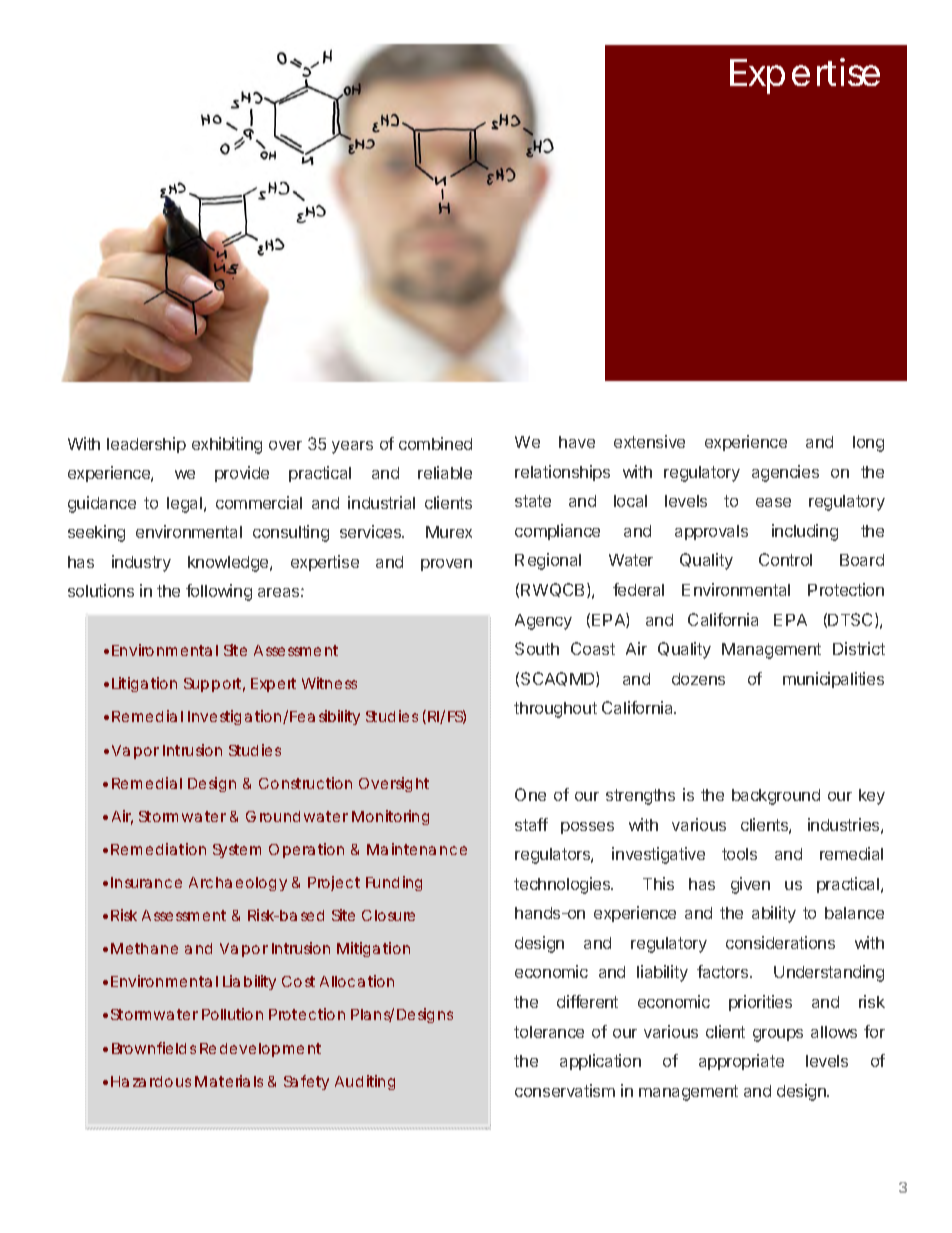 The width and height of the page is (952, 1233). I want to click on exhibiting, so click(227, 445).
